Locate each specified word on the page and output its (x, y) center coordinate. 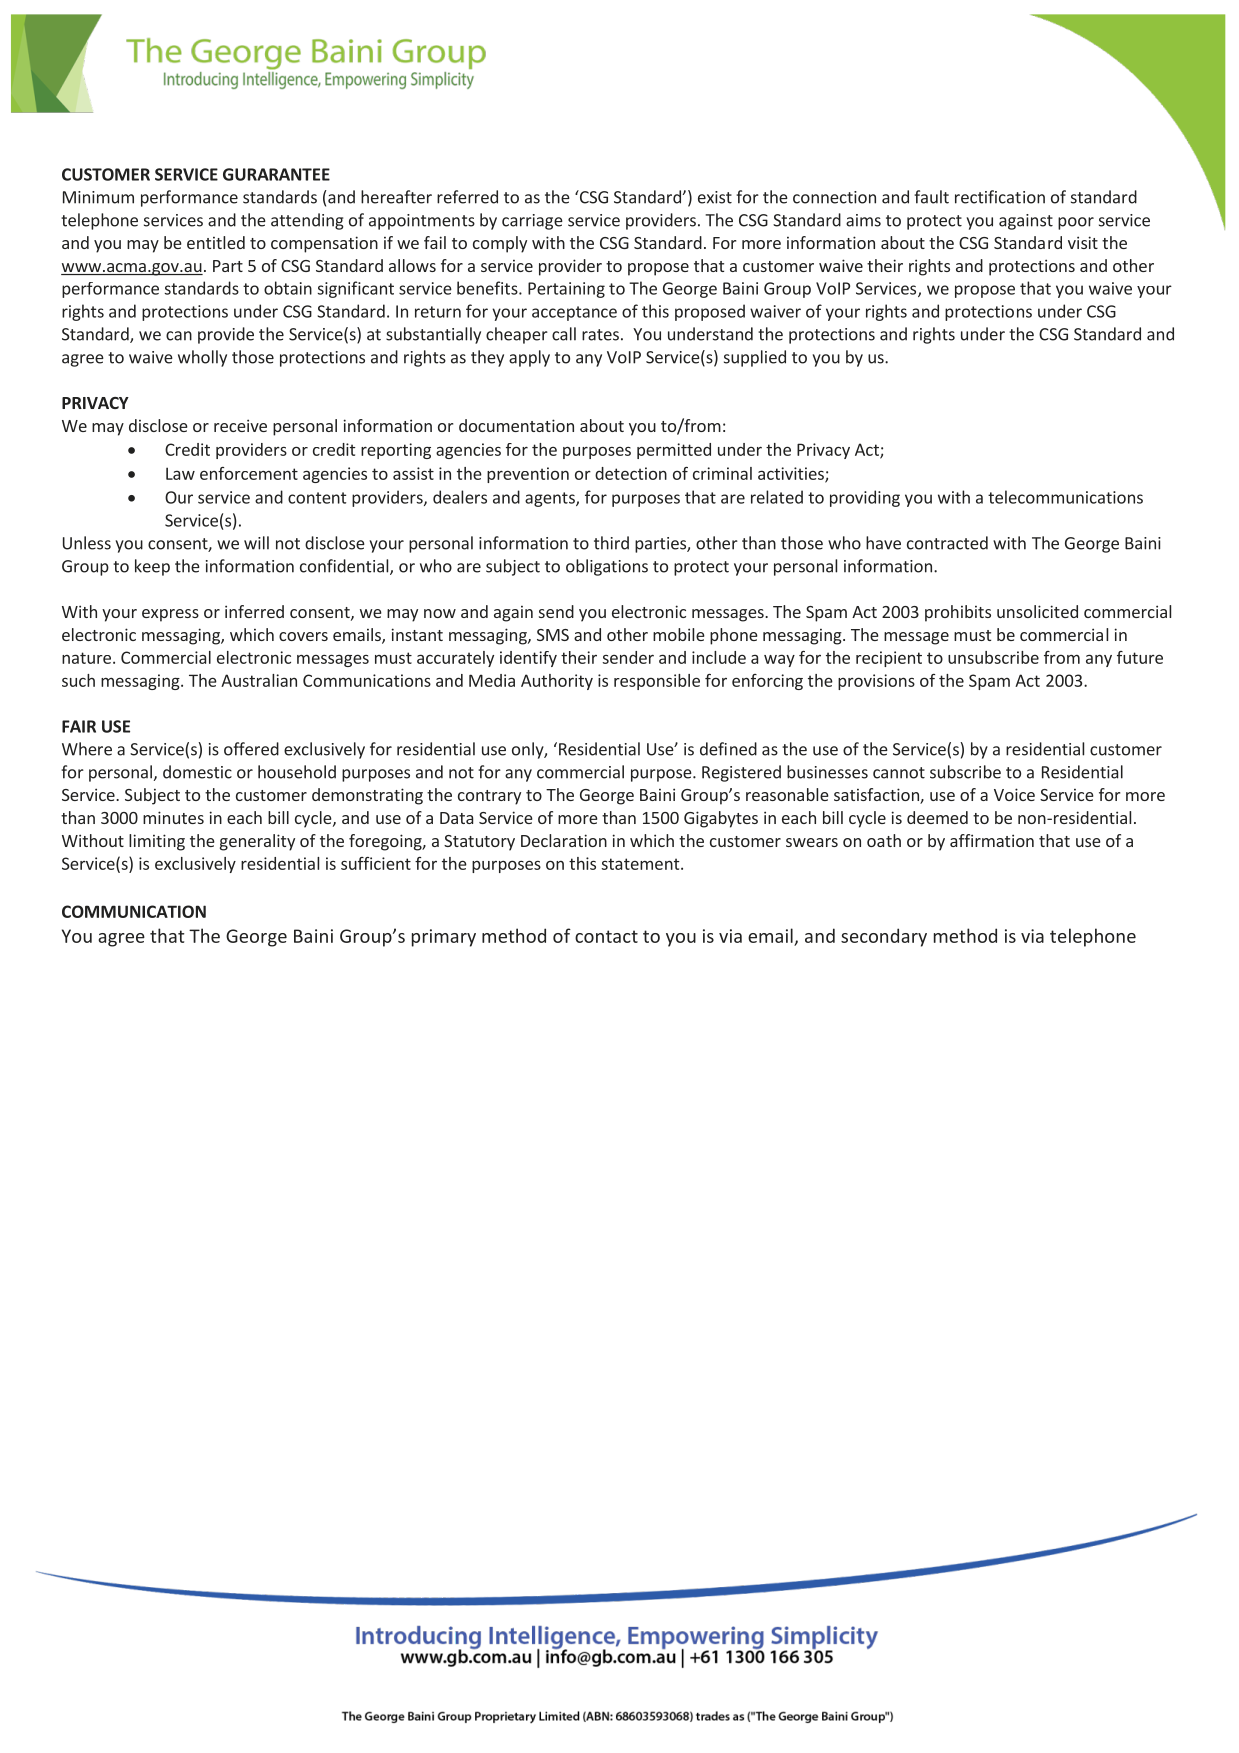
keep (152, 567)
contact (606, 936)
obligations (607, 567)
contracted (947, 543)
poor (1076, 223)
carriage (532, 222)
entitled (216, 242)
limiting (157, 842)
